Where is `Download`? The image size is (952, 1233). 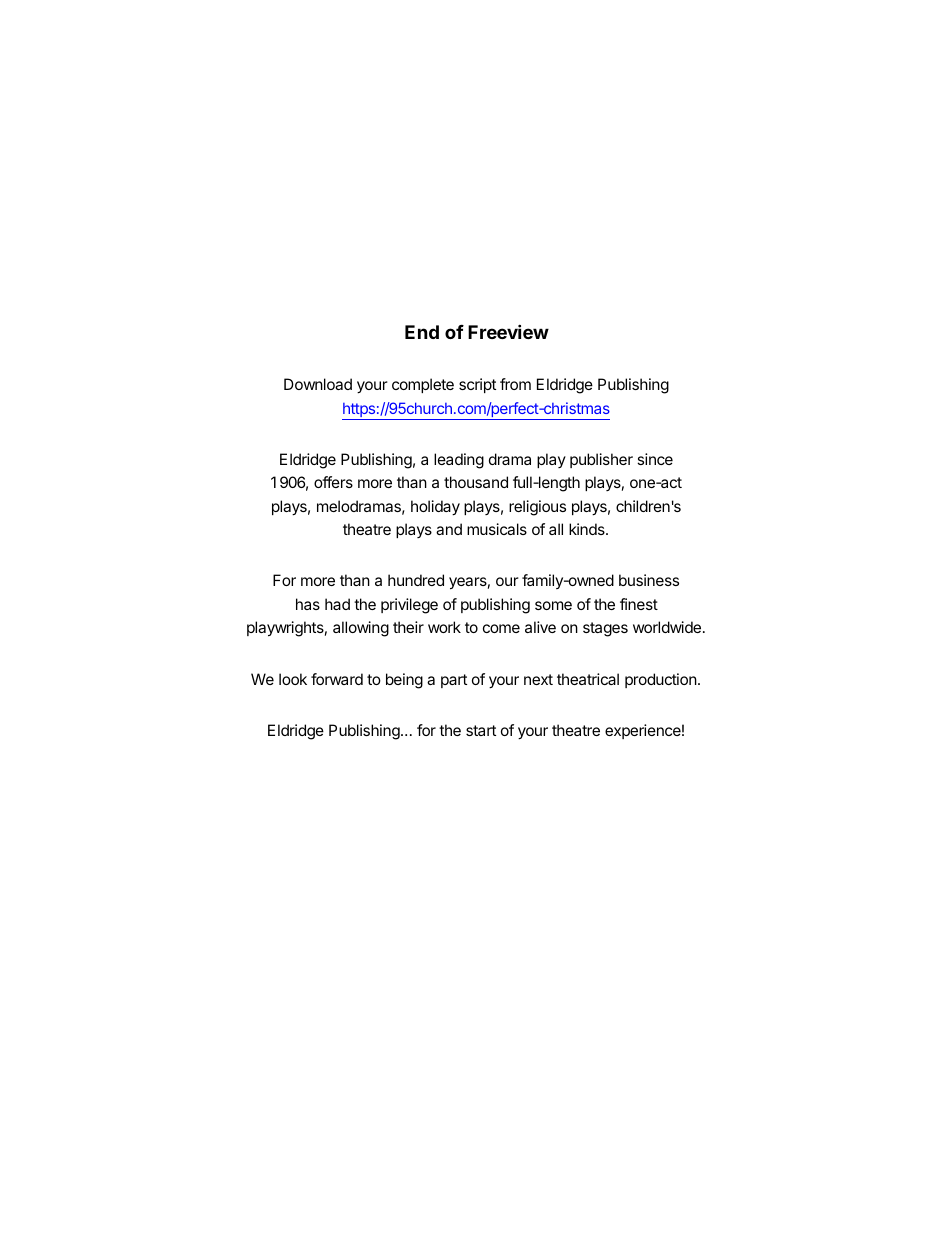 Download is located at coordinates (318, 384).
